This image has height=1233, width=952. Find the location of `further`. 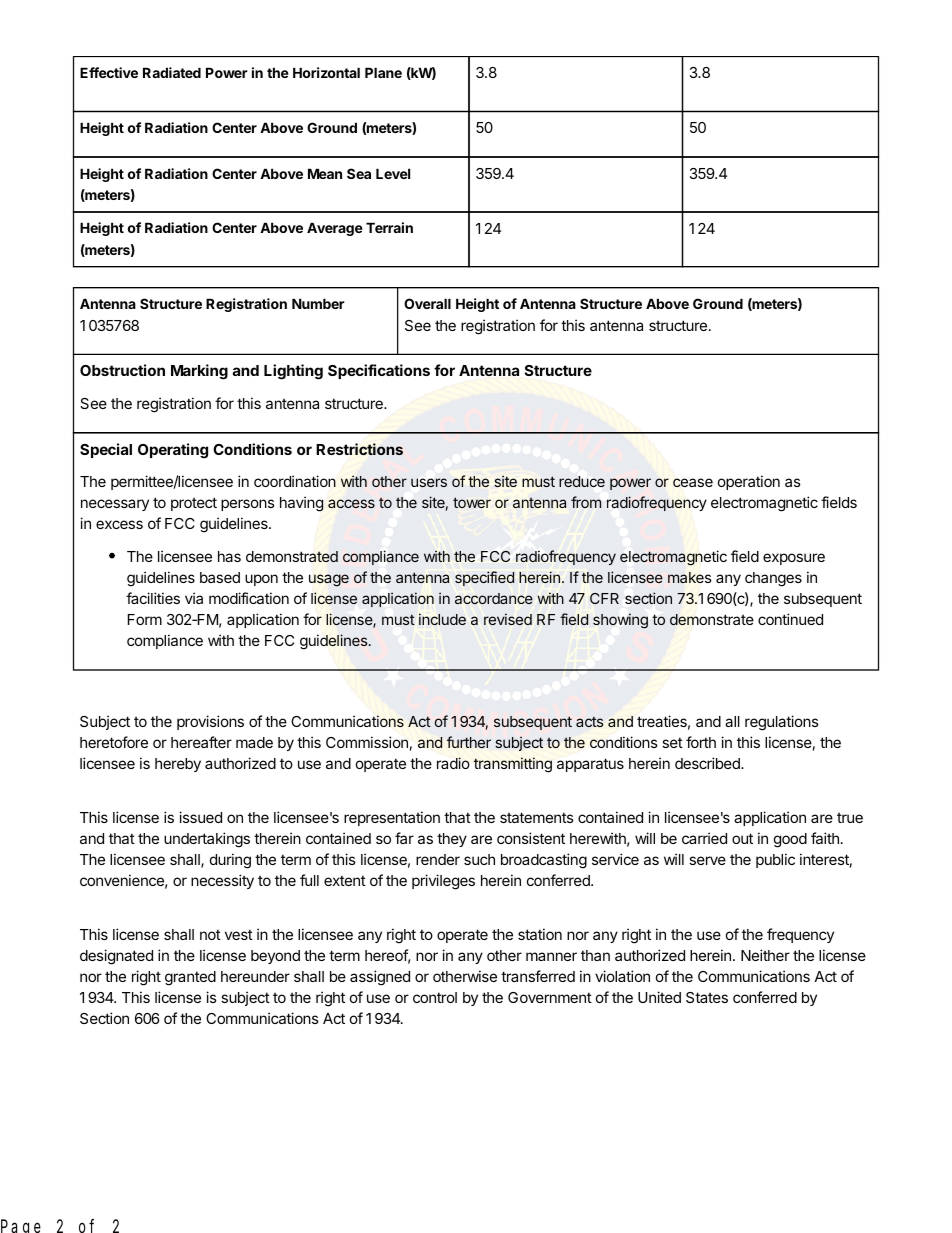

further is located at coordinates (469, 742).
